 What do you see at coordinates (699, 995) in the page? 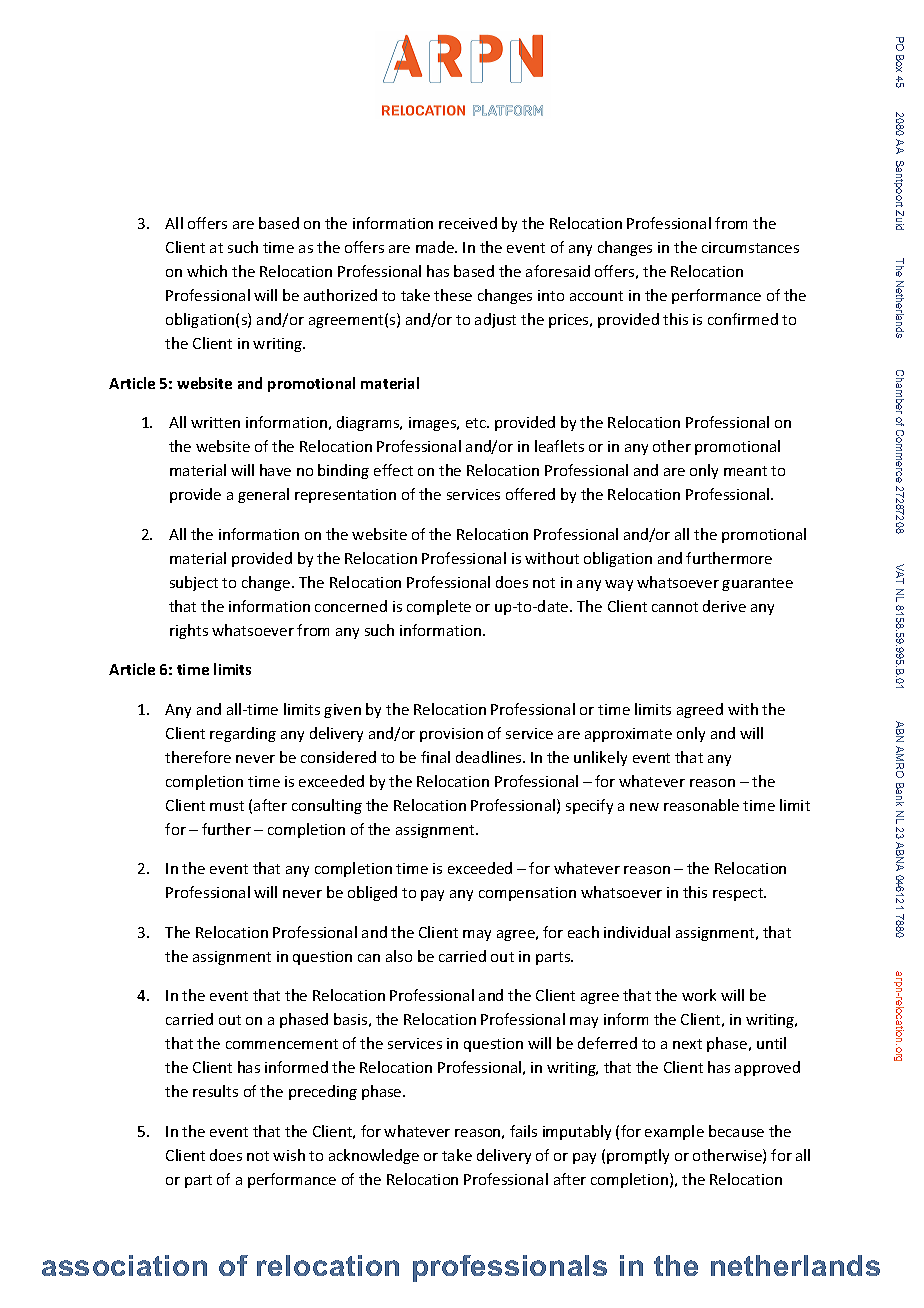
I see `work` at bounding box center [699, 995].
